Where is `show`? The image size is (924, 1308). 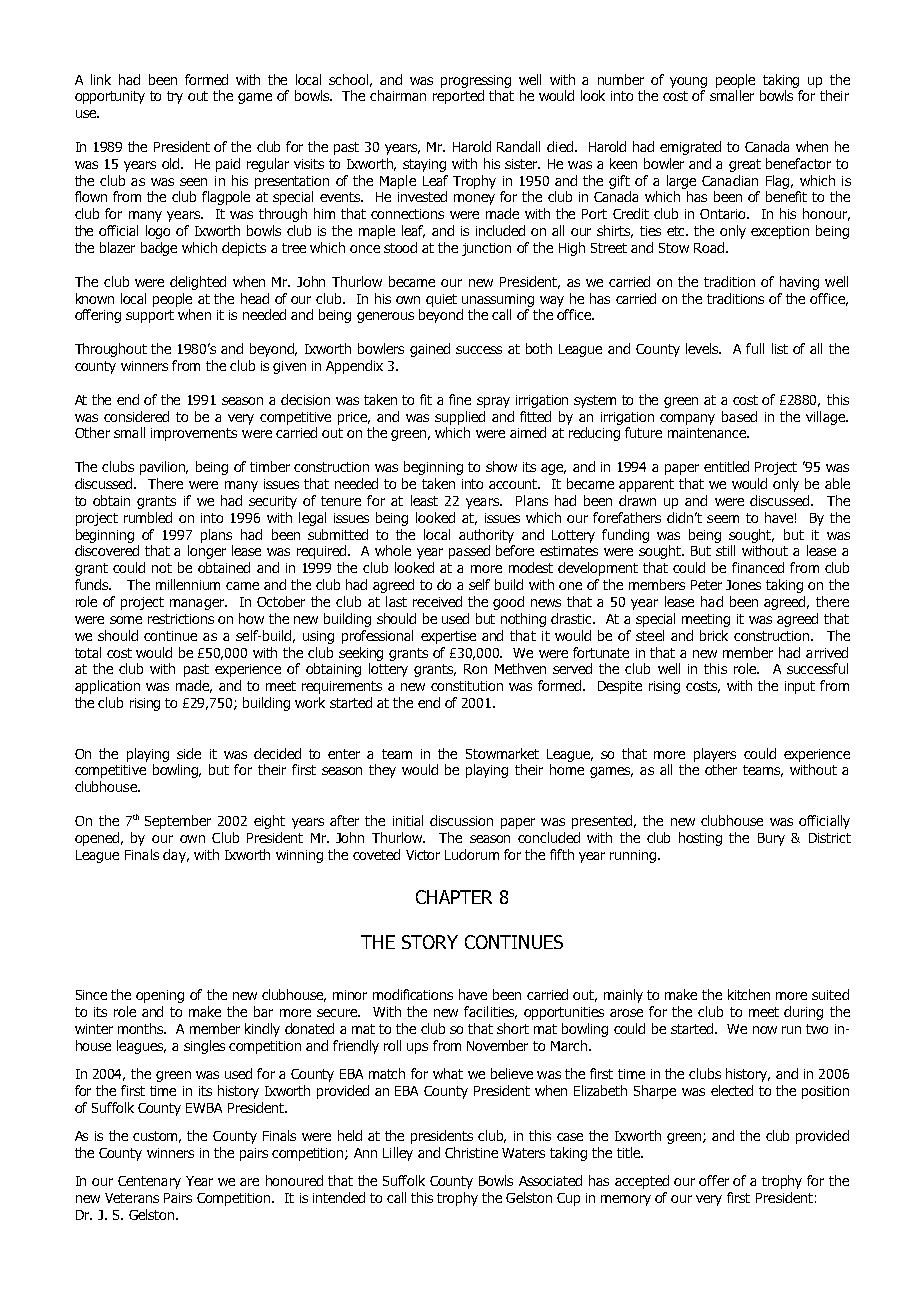 show is located at coordinates (501, 466).
